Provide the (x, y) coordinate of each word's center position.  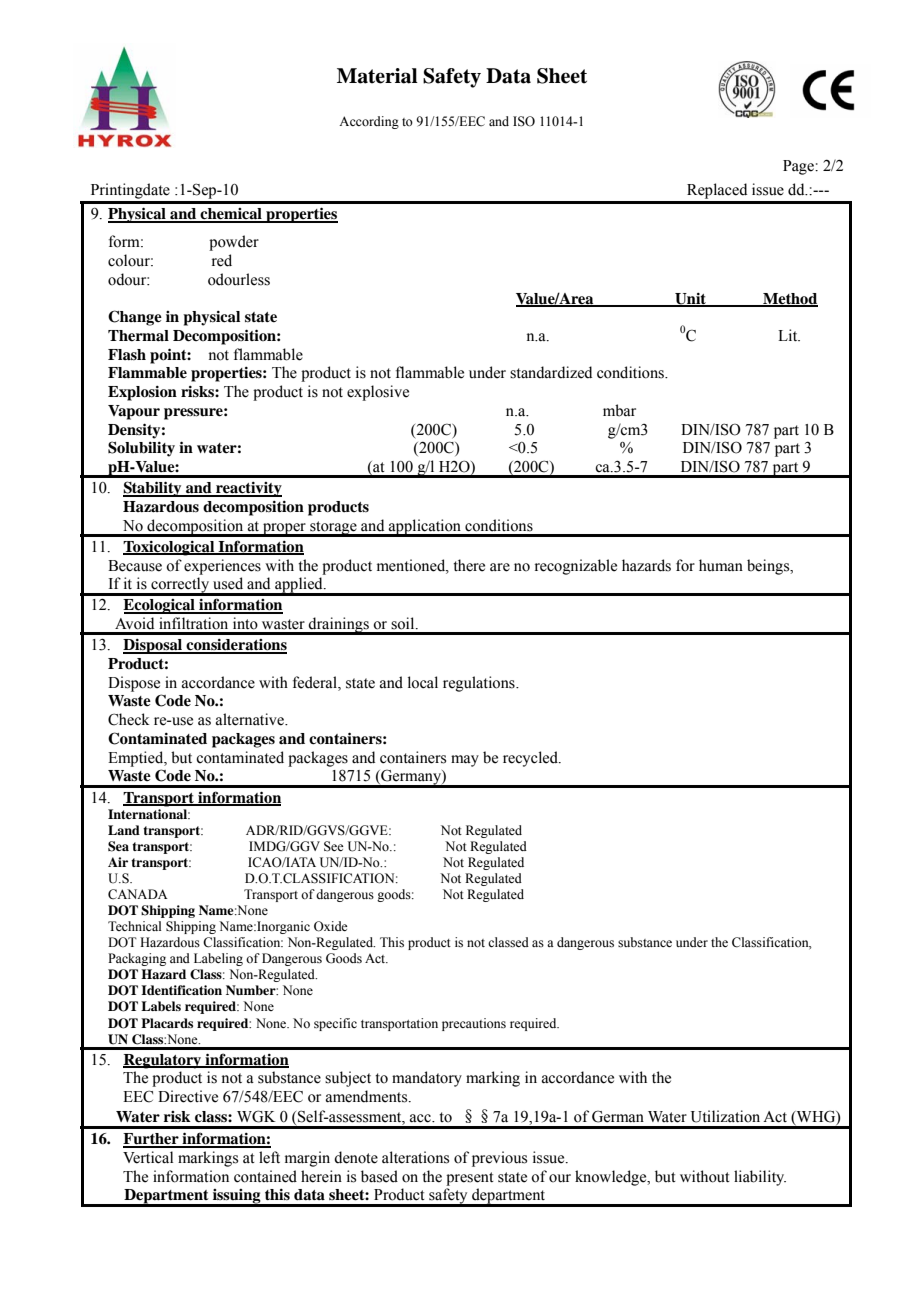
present (470, 1179)
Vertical (148, 1157)
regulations (480, 684)
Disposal (154, 646)
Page (799, 167)
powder (234, 243)
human (721, 565)
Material (377, 76)
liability (760, 1178)
